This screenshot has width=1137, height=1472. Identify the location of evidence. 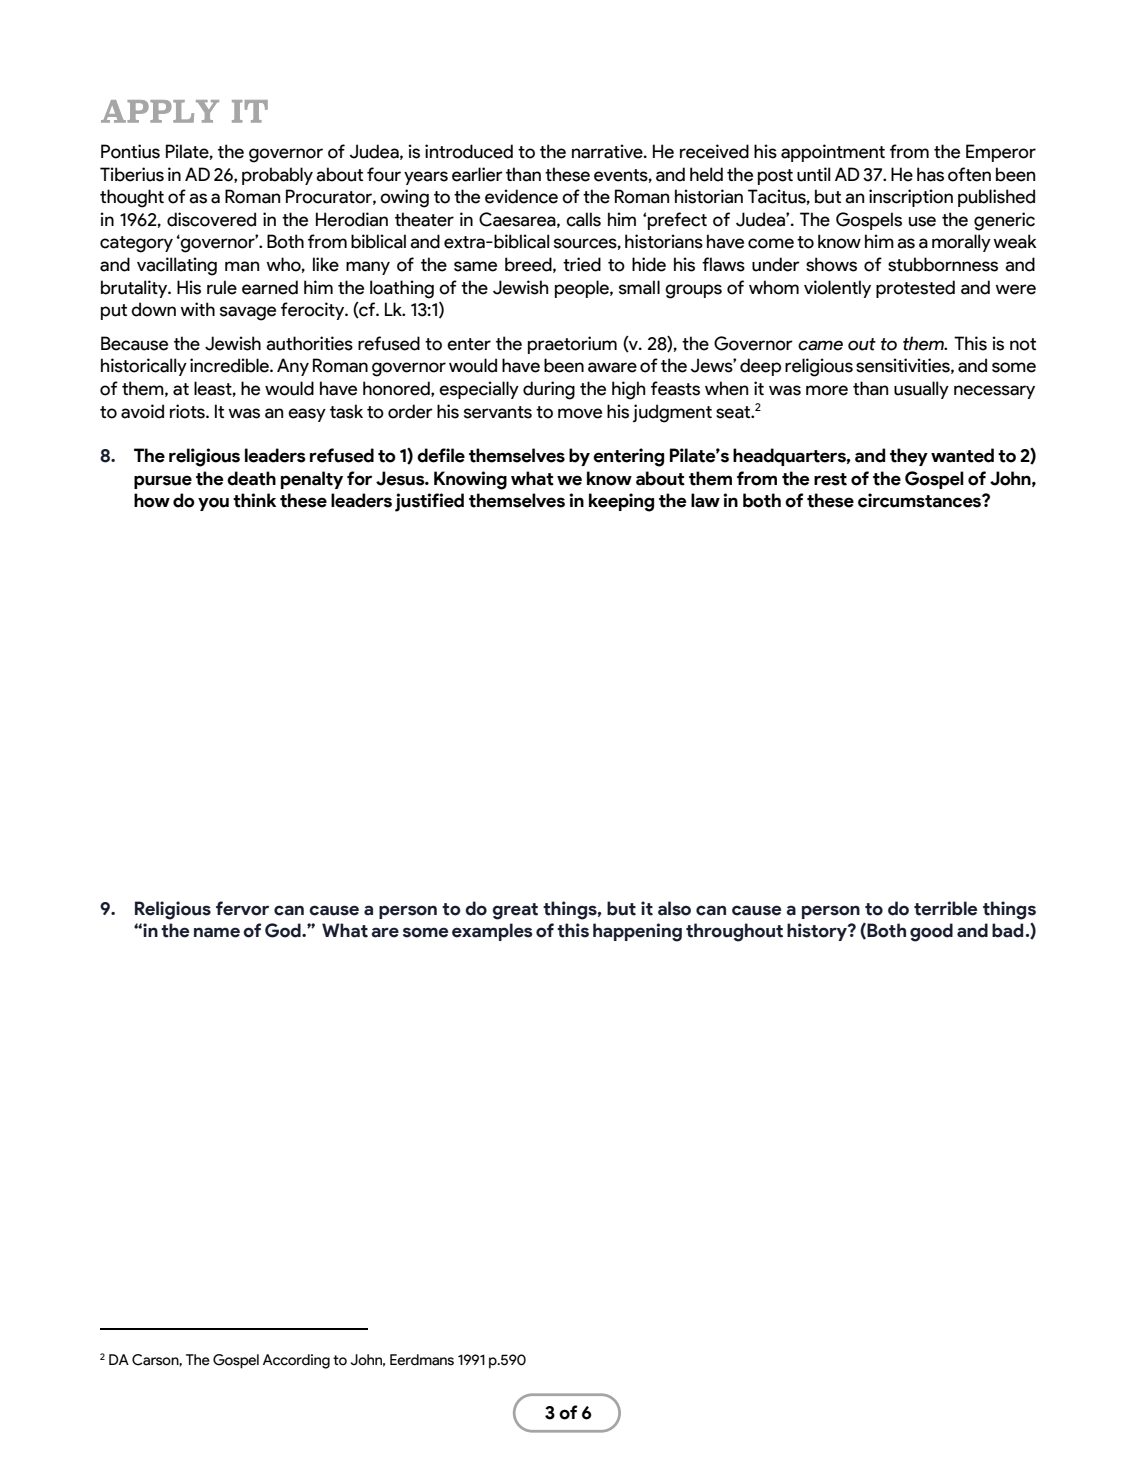
(521, 196).
